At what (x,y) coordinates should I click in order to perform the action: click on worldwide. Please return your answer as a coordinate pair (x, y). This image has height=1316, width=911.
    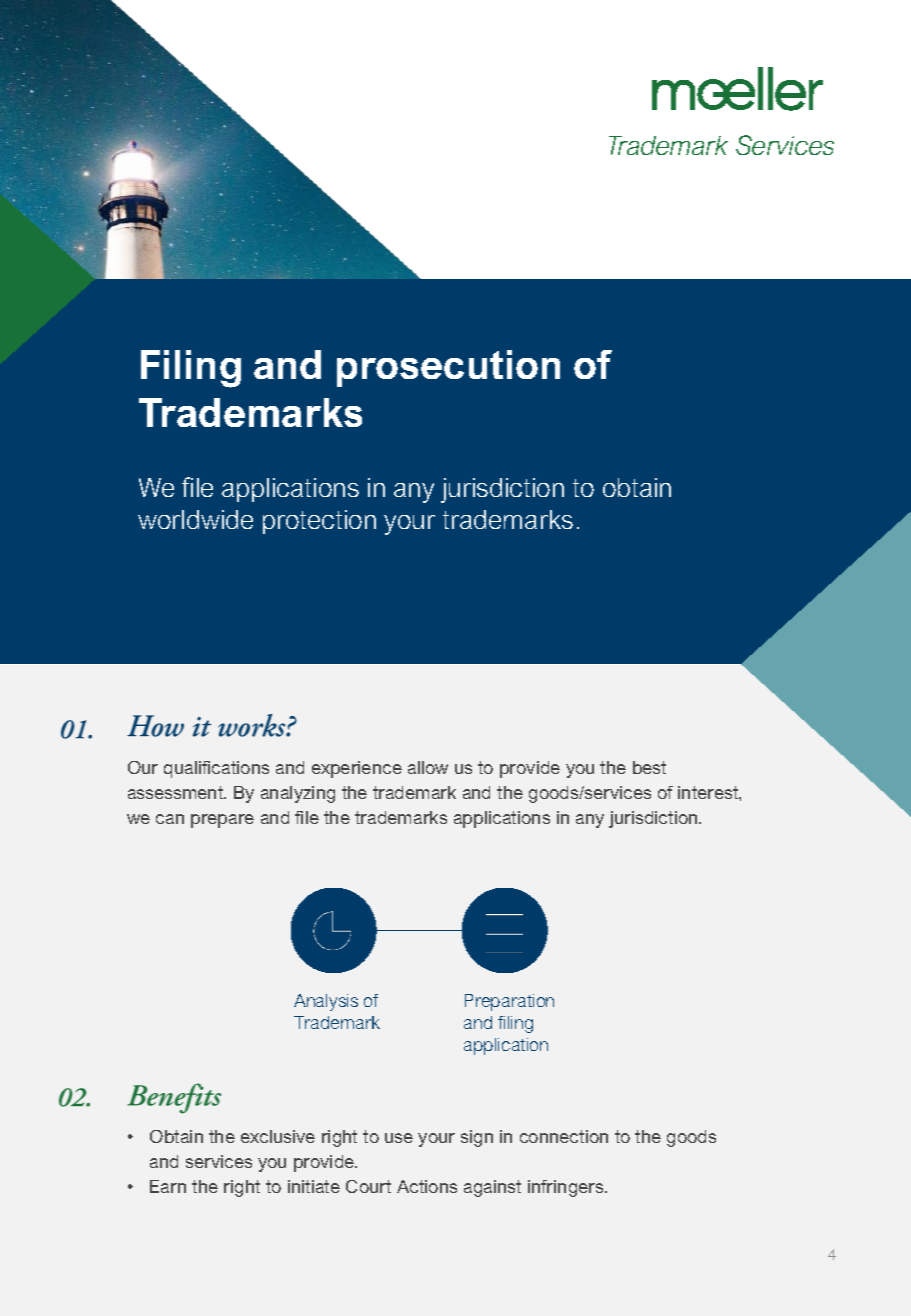
    Looking at the image, I should click on (195, 519).
